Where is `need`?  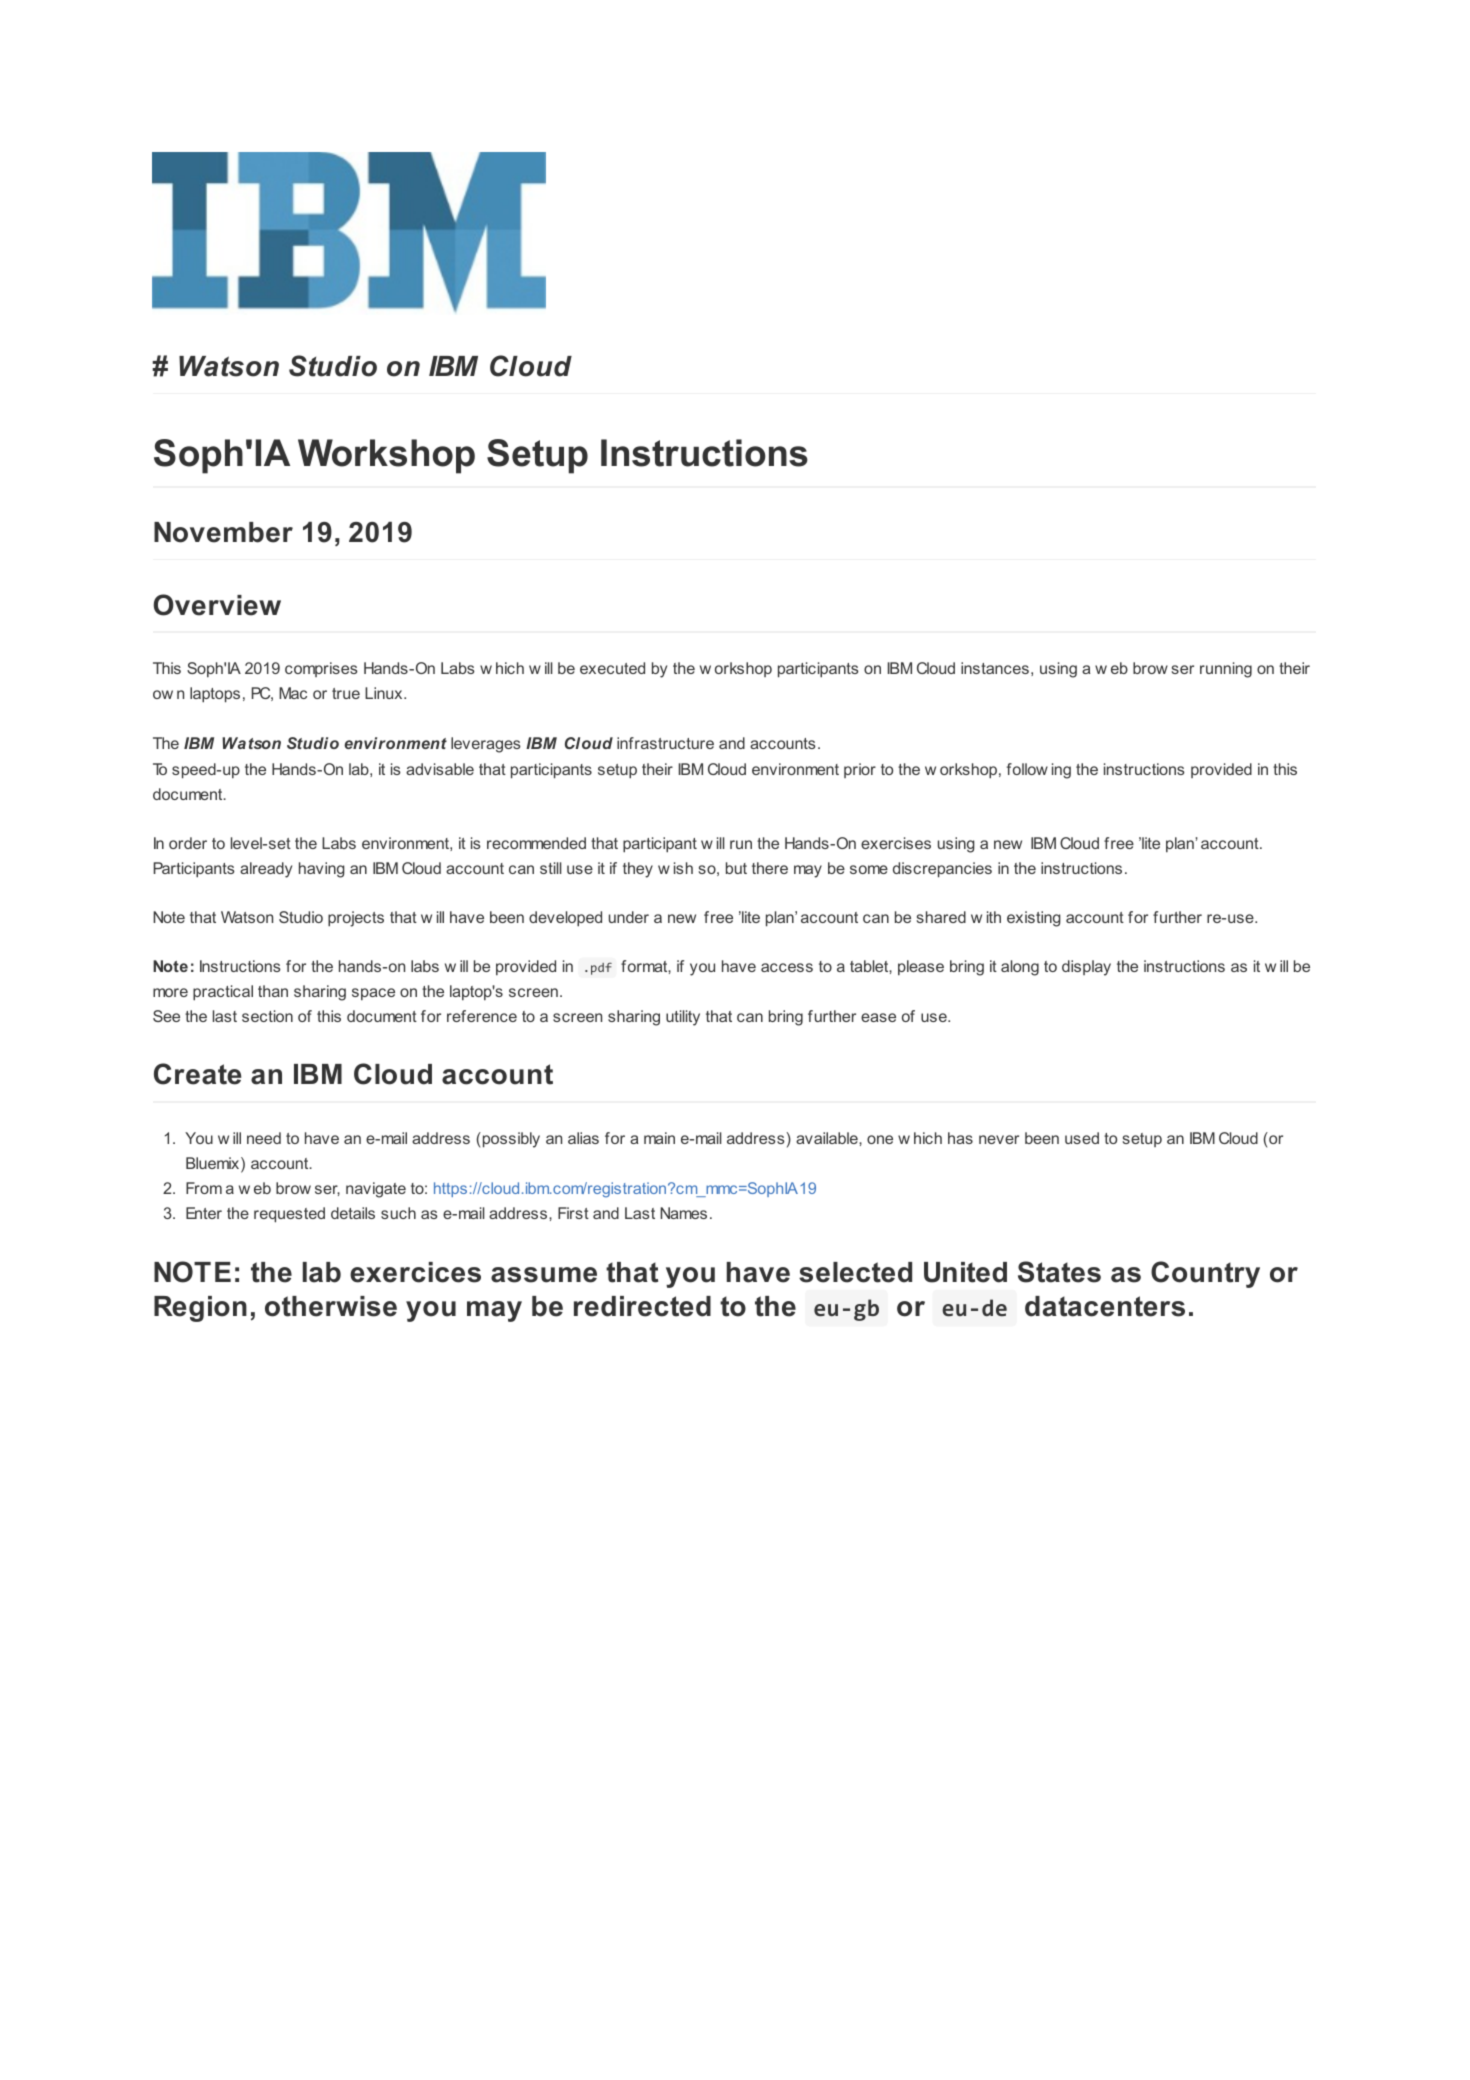 need is located at coordinates (264, 1138).
